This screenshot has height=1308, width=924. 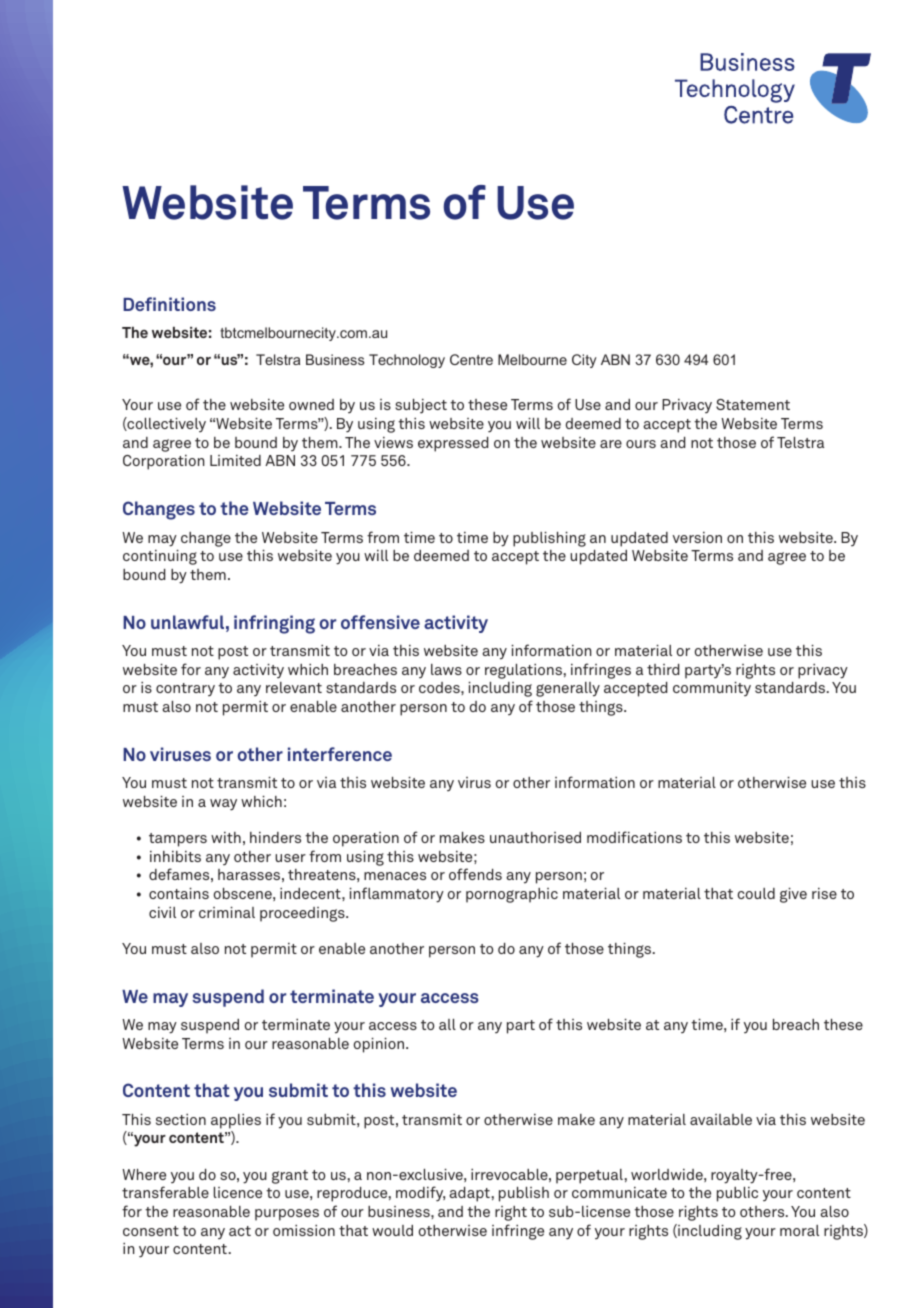 What do you see at coordinates (756, 893) in the screenshot?
I see `could` at bounding box center [756, 893].
